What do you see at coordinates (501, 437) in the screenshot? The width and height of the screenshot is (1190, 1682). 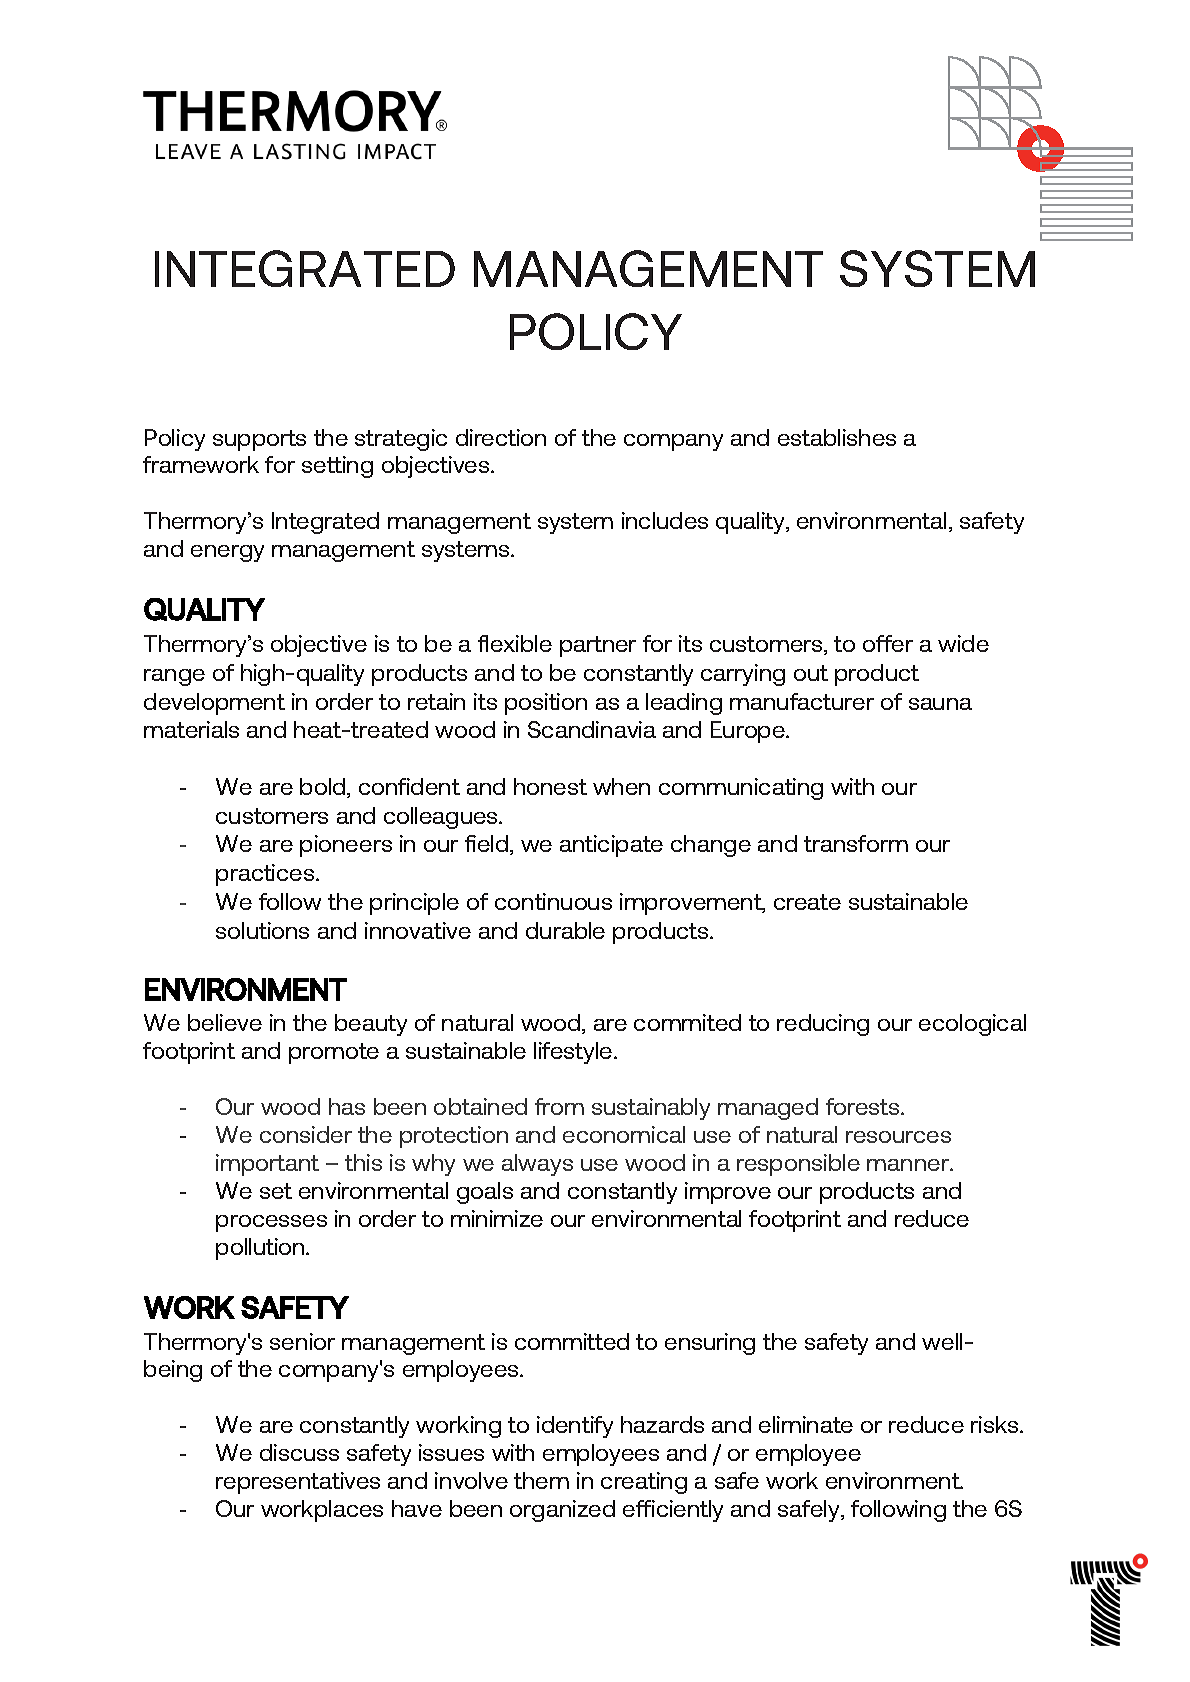 I see `direction` at bounding box center [501, 437].
